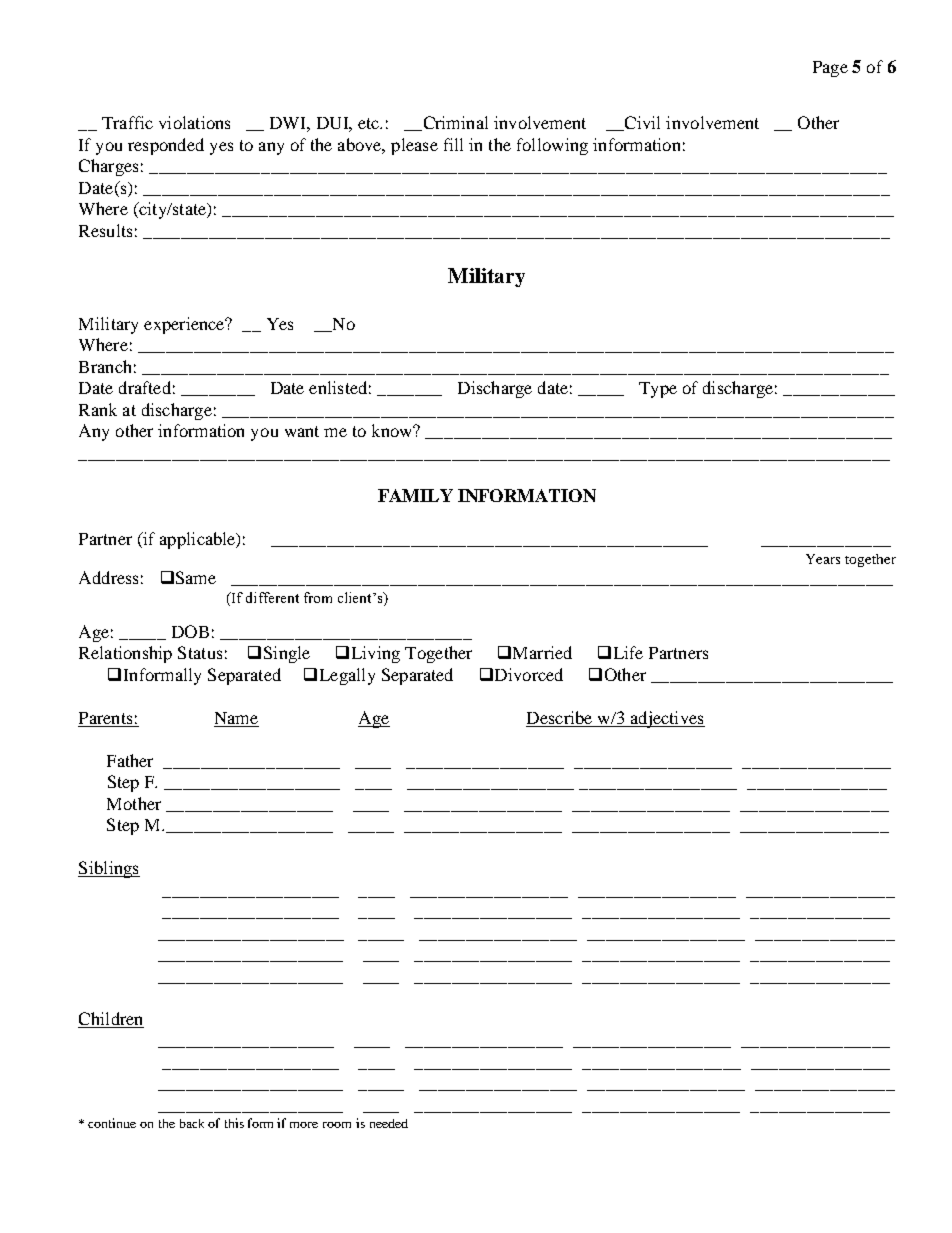 Image resolution: width=952 pixels, height=1233 pixels. I want to click on Same, so click(196, 577).
